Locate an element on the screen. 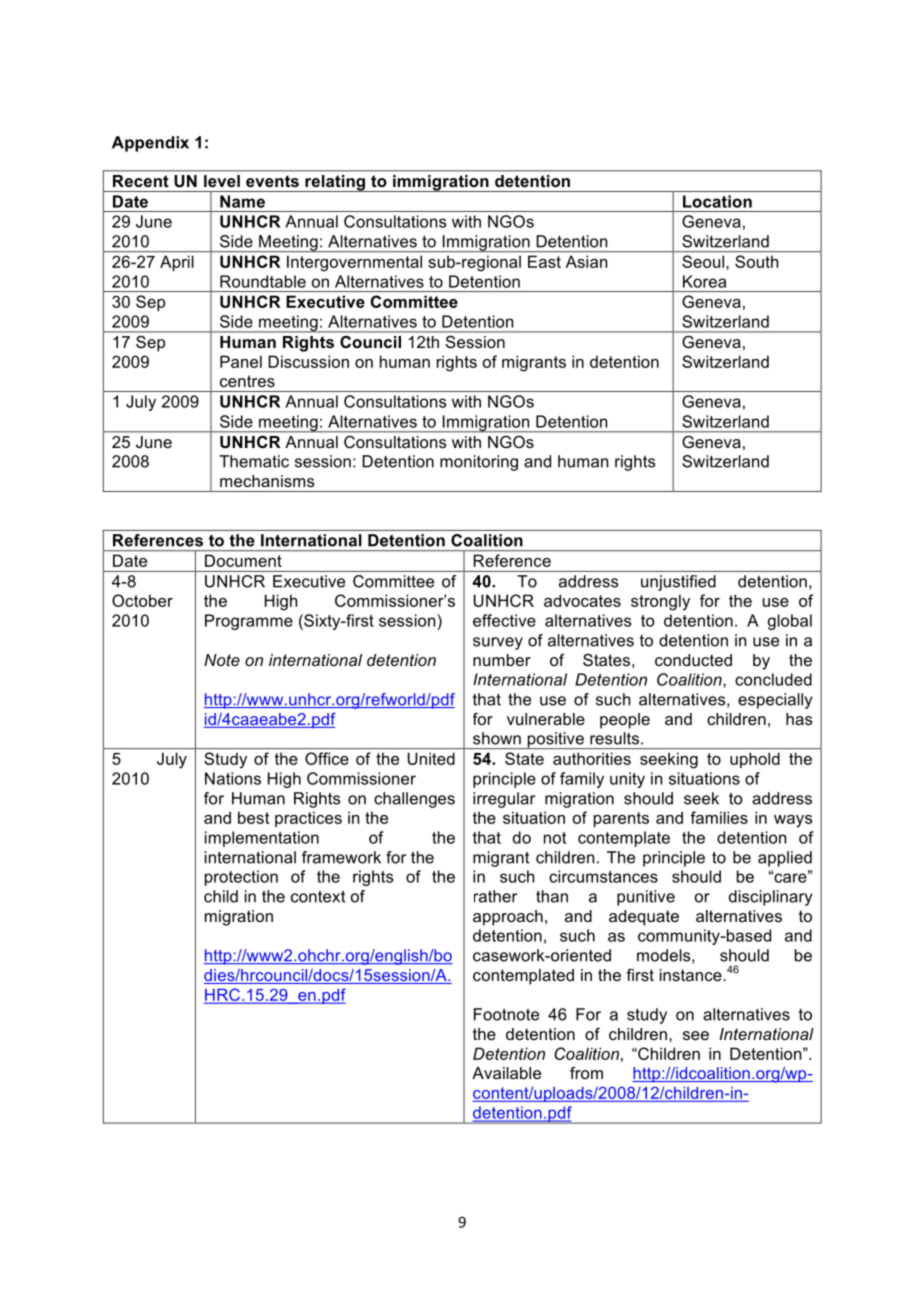 This screenshot has height=1308, width=924. strongly is located at coordinates (660, 602).
